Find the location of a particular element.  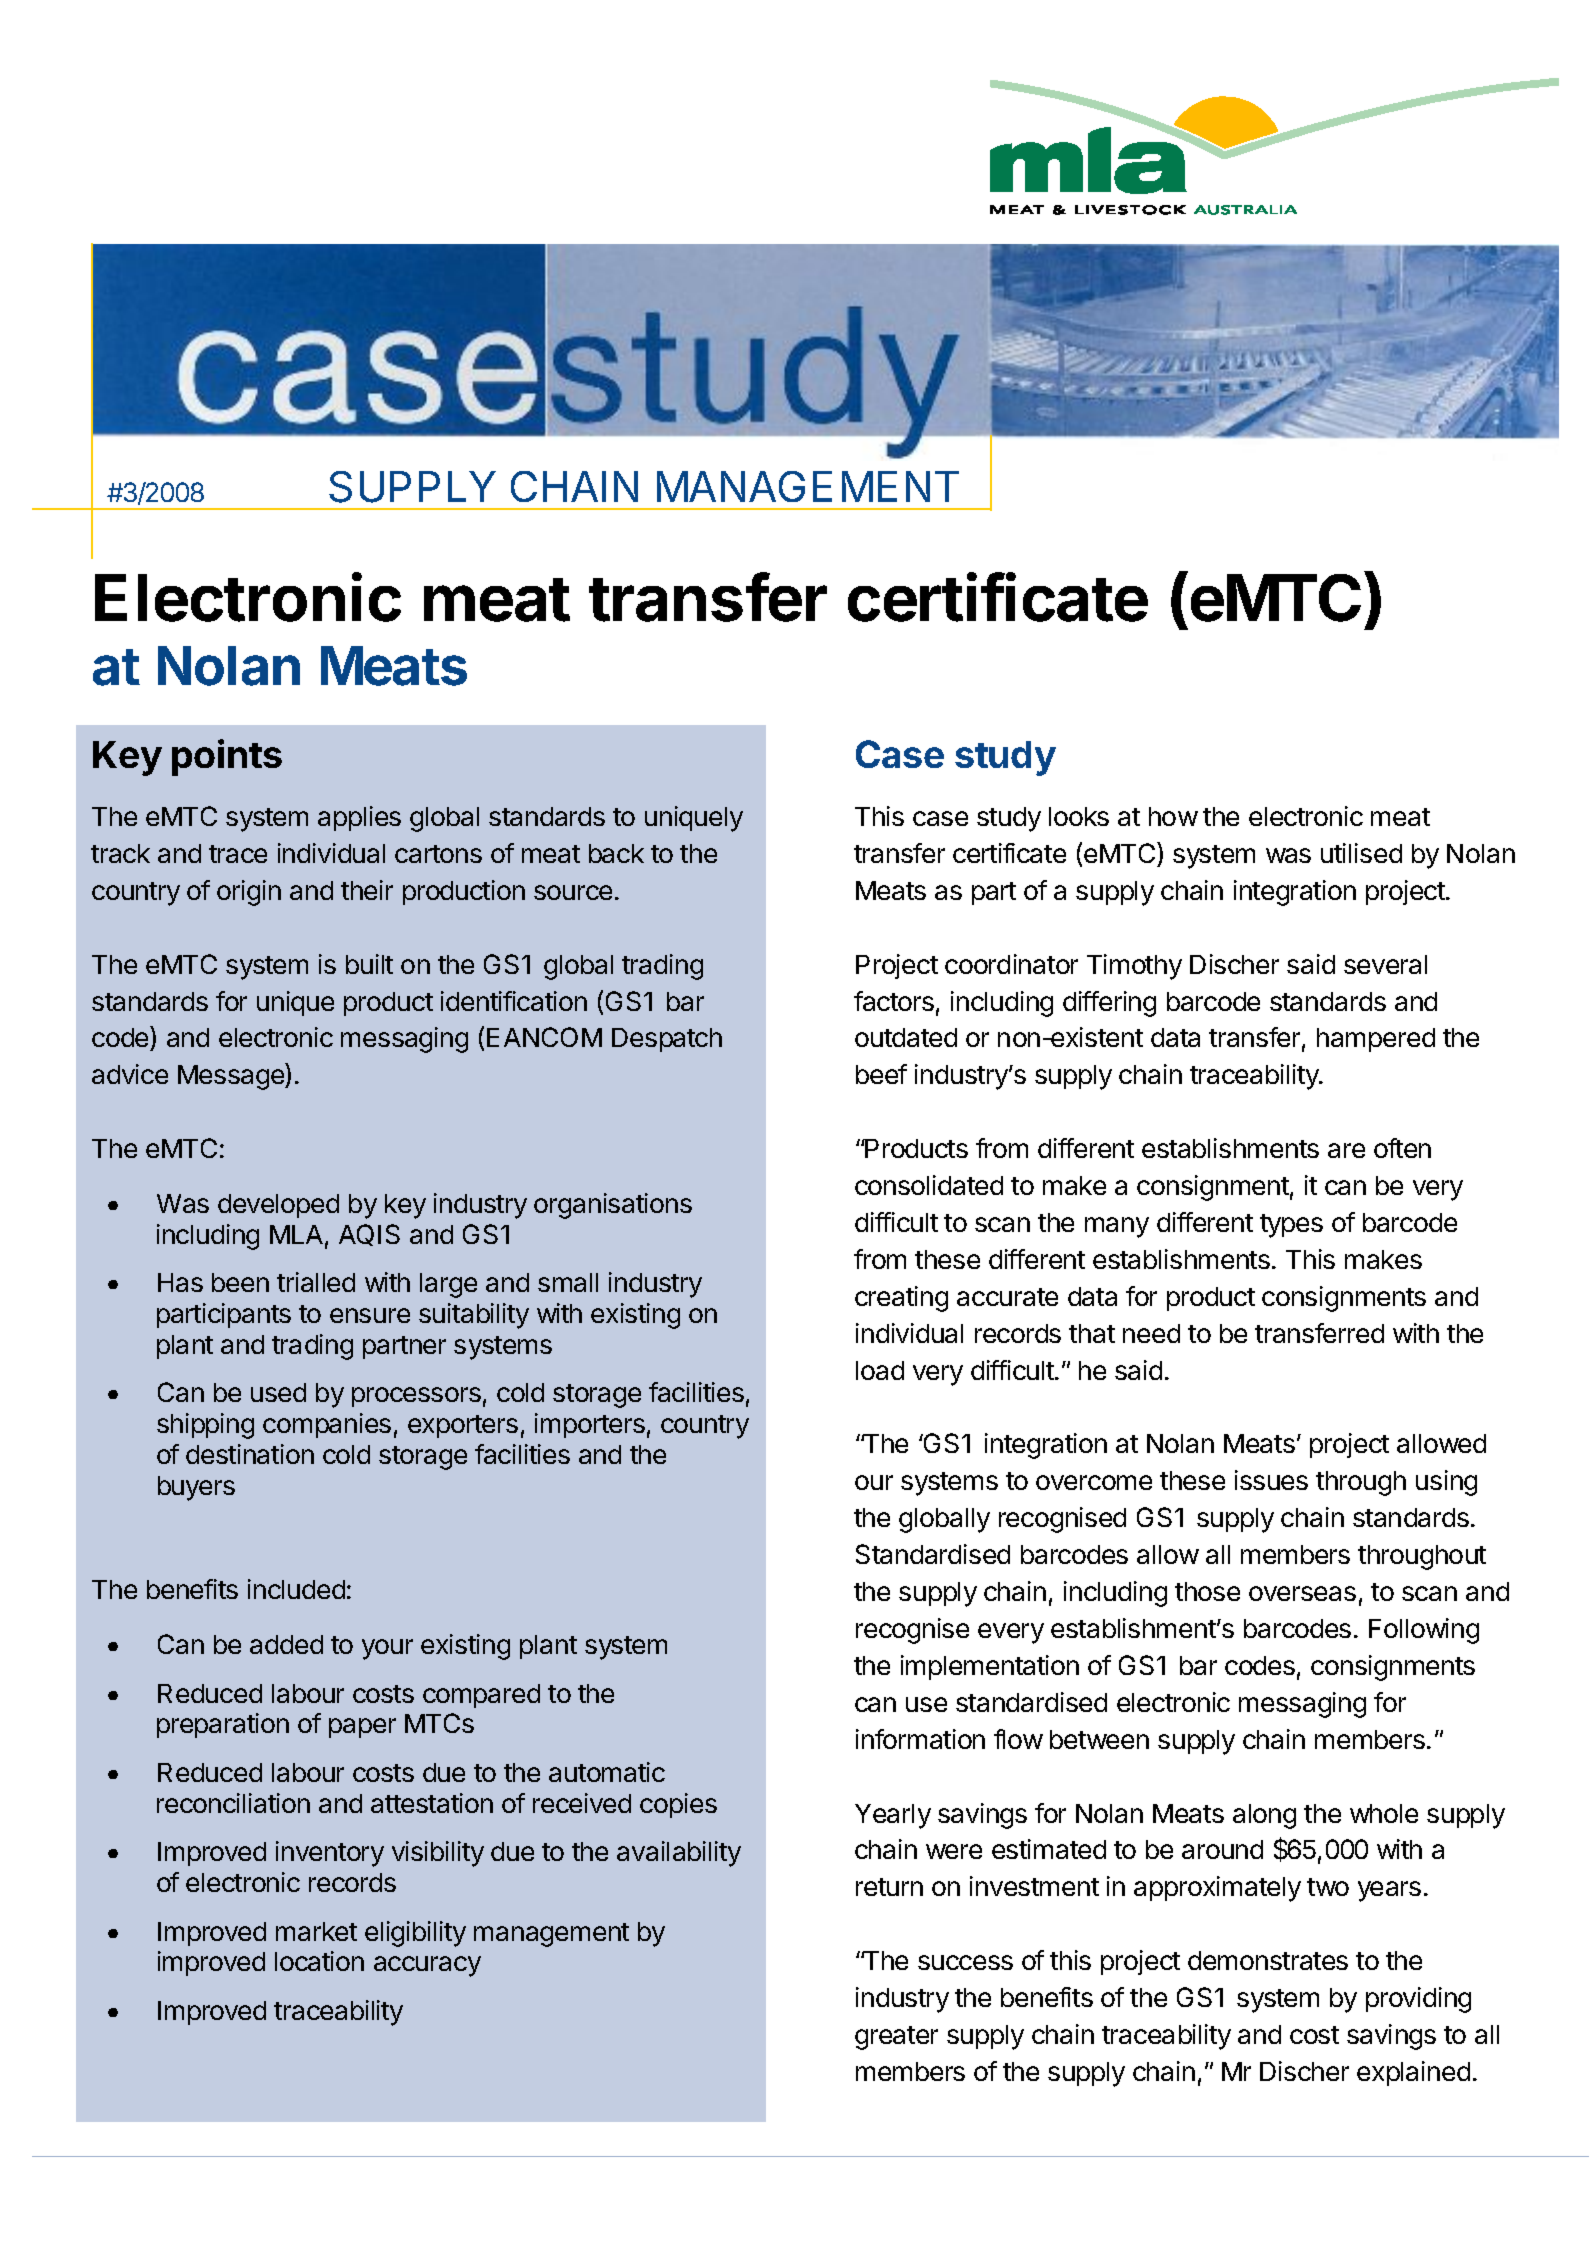

Message is located at coordinates (232, 1076).
